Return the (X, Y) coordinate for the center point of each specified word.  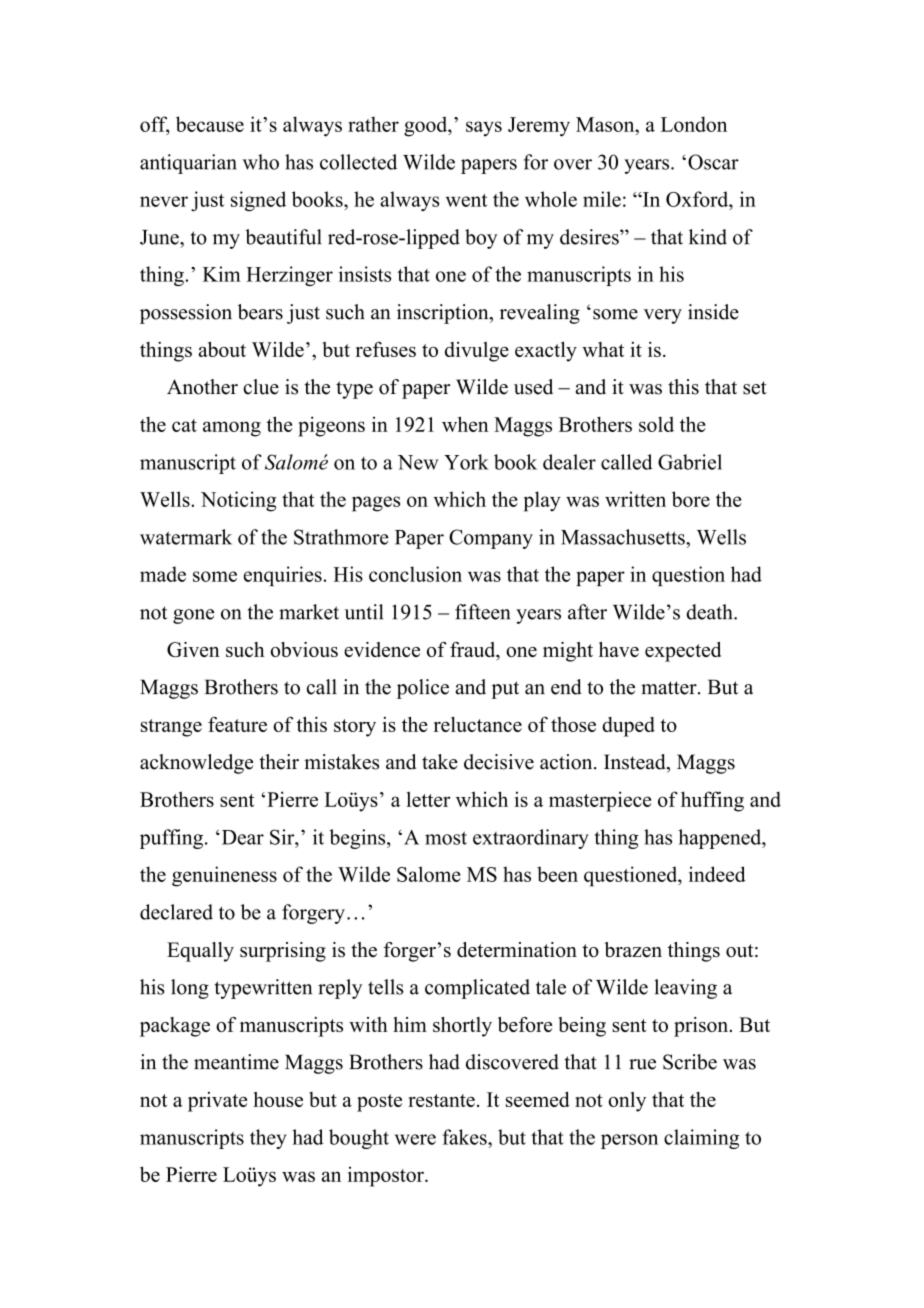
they (268, 1139)
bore (691, 499)
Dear (241, 837)
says (484, 129)
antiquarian (188, 164)
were (415, 1139)
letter (428, 799)
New (418, 462)
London (694, 124)
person (629, 1141)
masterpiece (600, 801)
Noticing (238, 501)
